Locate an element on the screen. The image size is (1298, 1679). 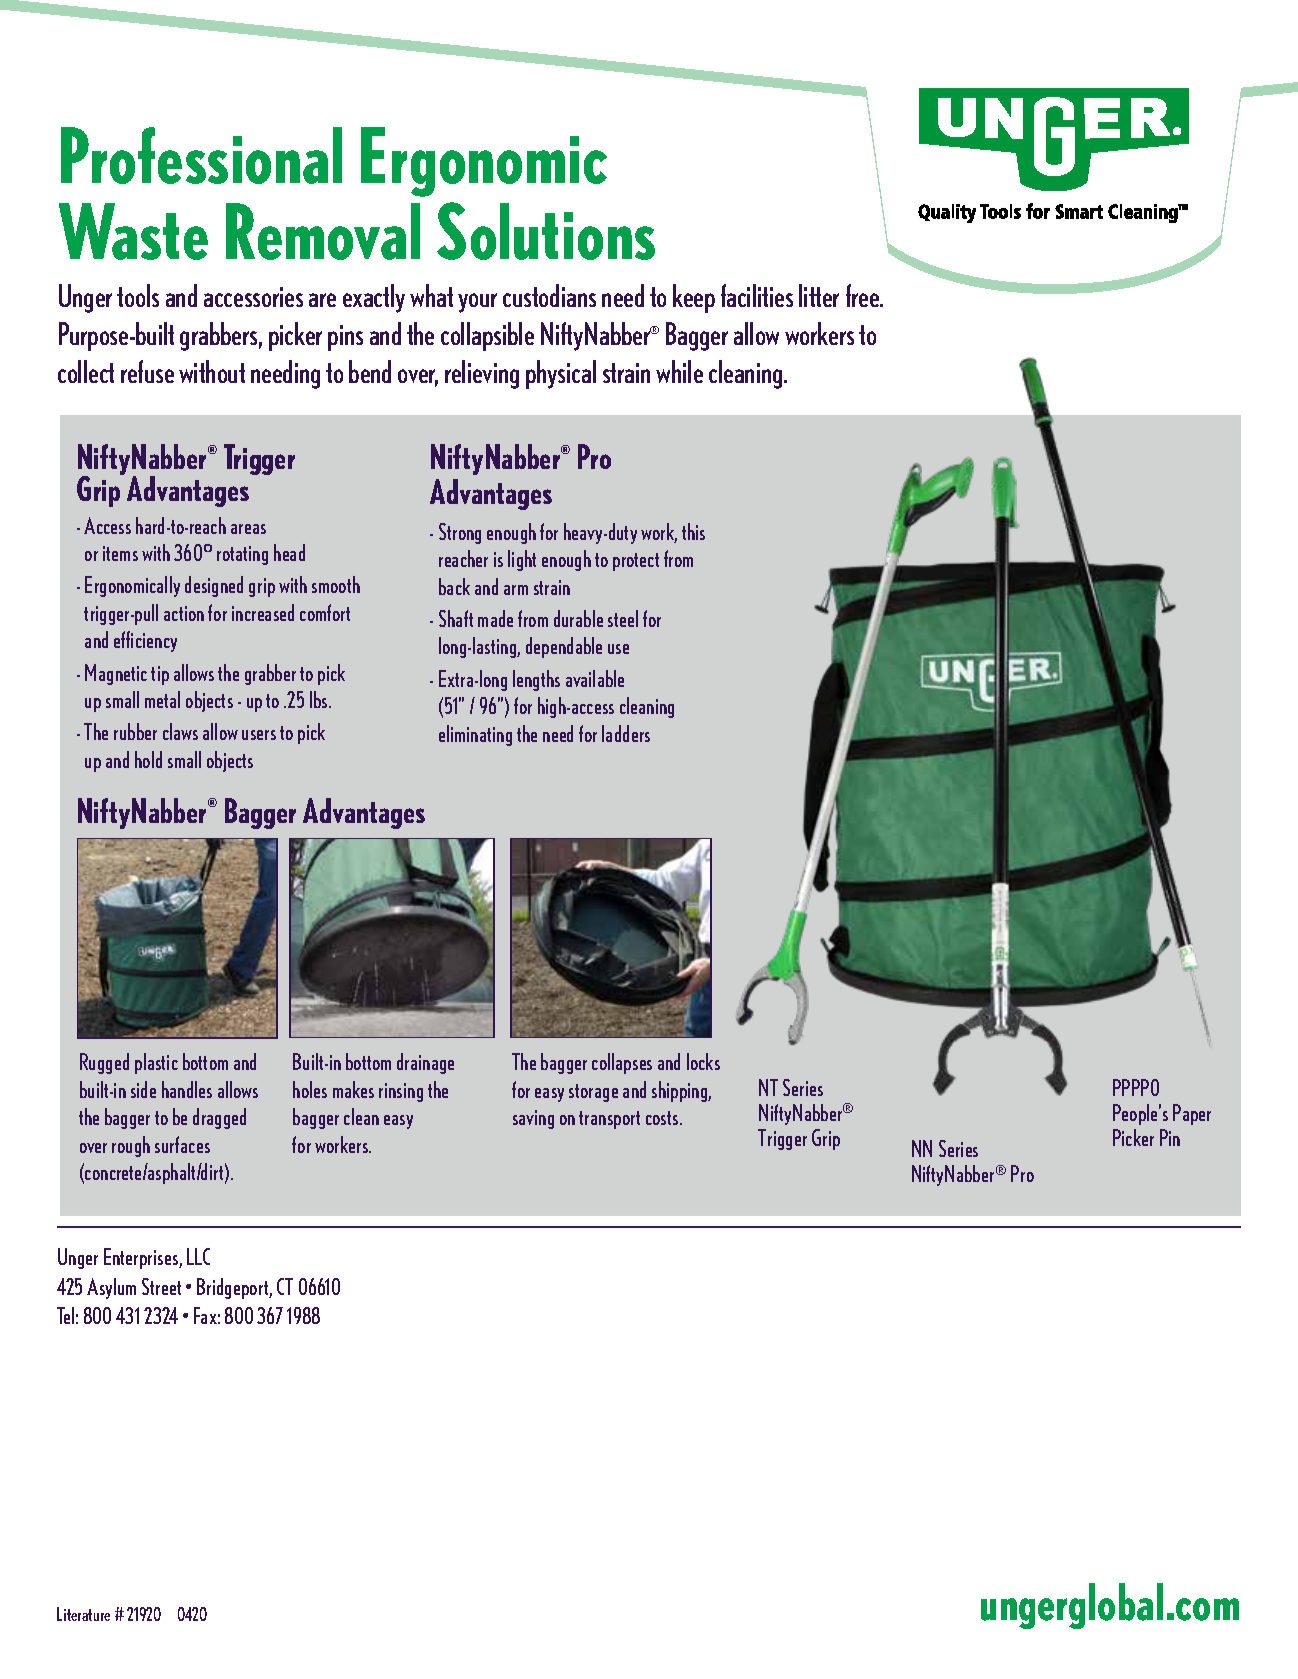
Paper is located at coordinates (1192, 1114).
